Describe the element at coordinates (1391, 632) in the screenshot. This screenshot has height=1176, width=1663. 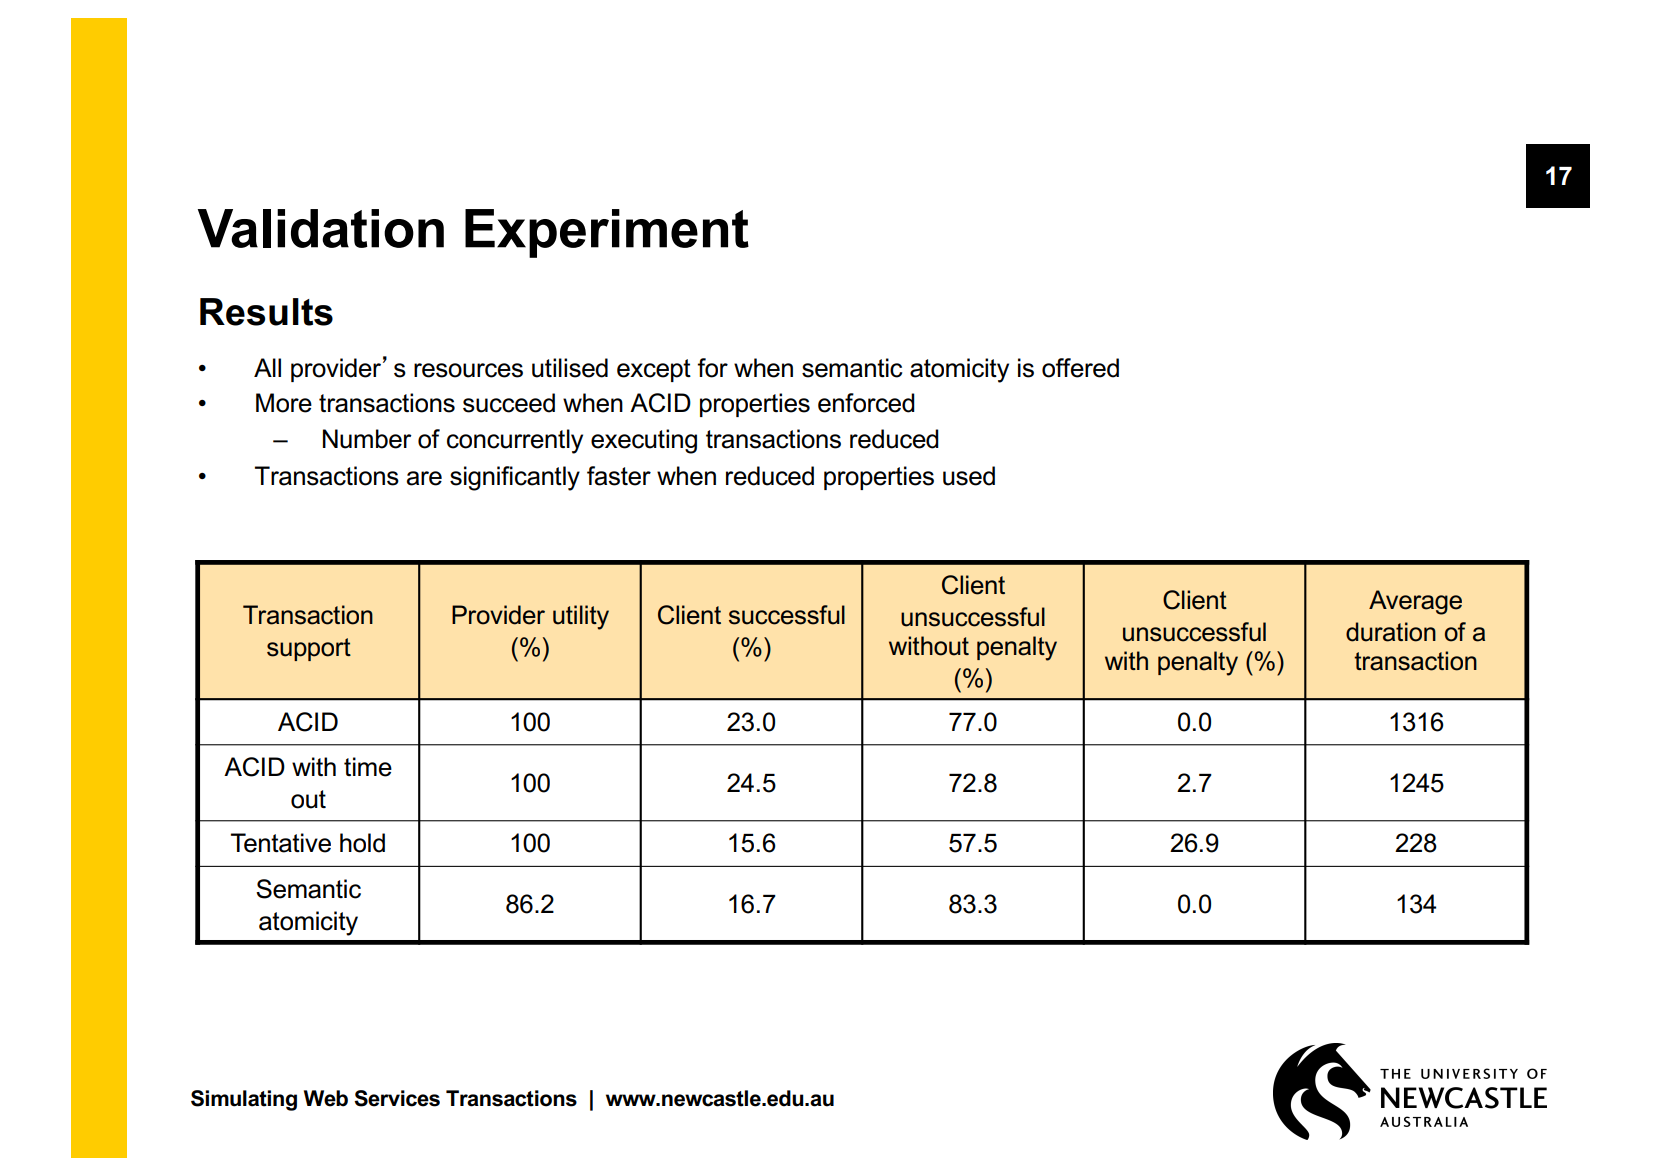
I see `duration` at that location.
